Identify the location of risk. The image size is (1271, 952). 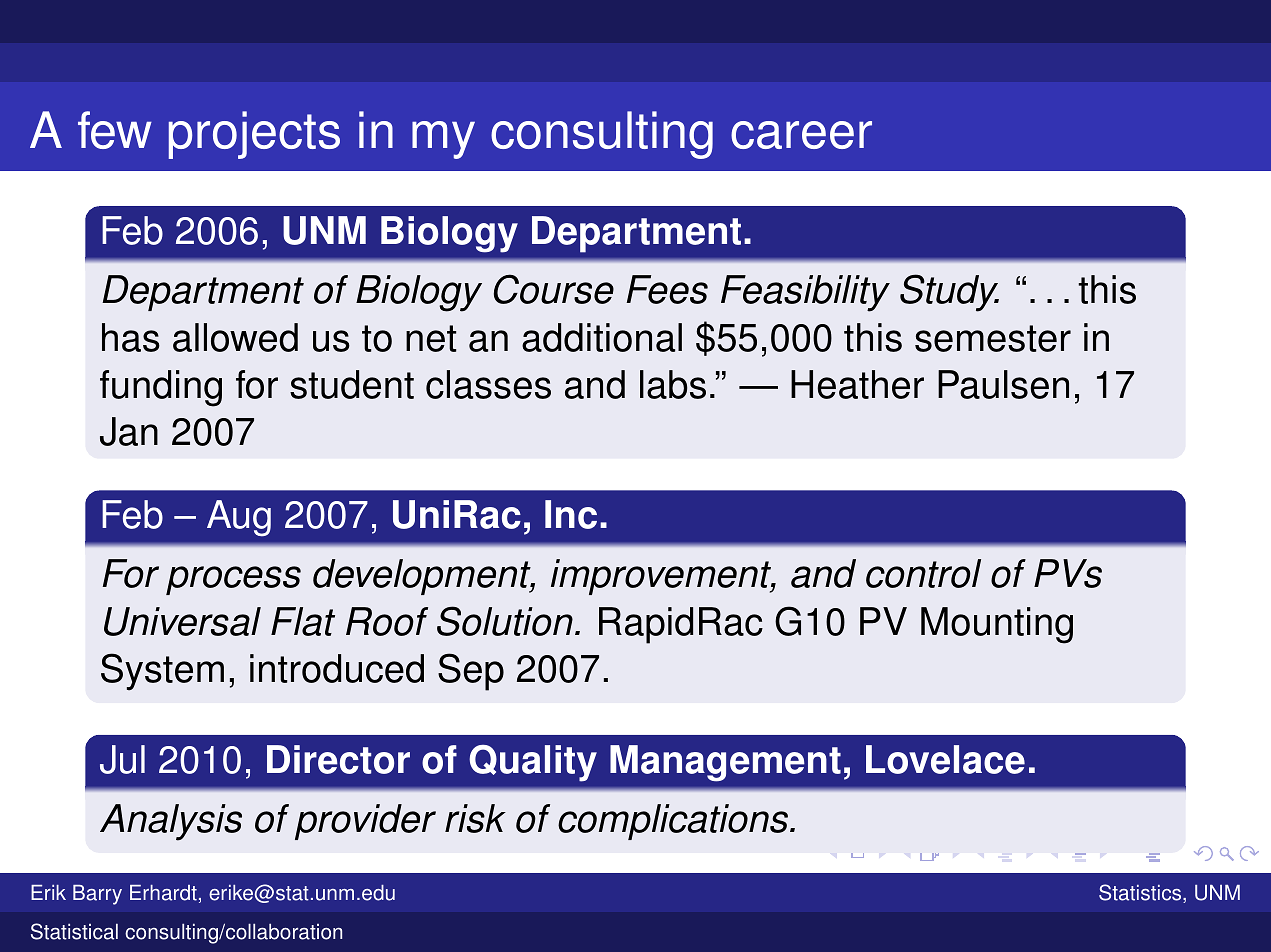
(475, 818).
